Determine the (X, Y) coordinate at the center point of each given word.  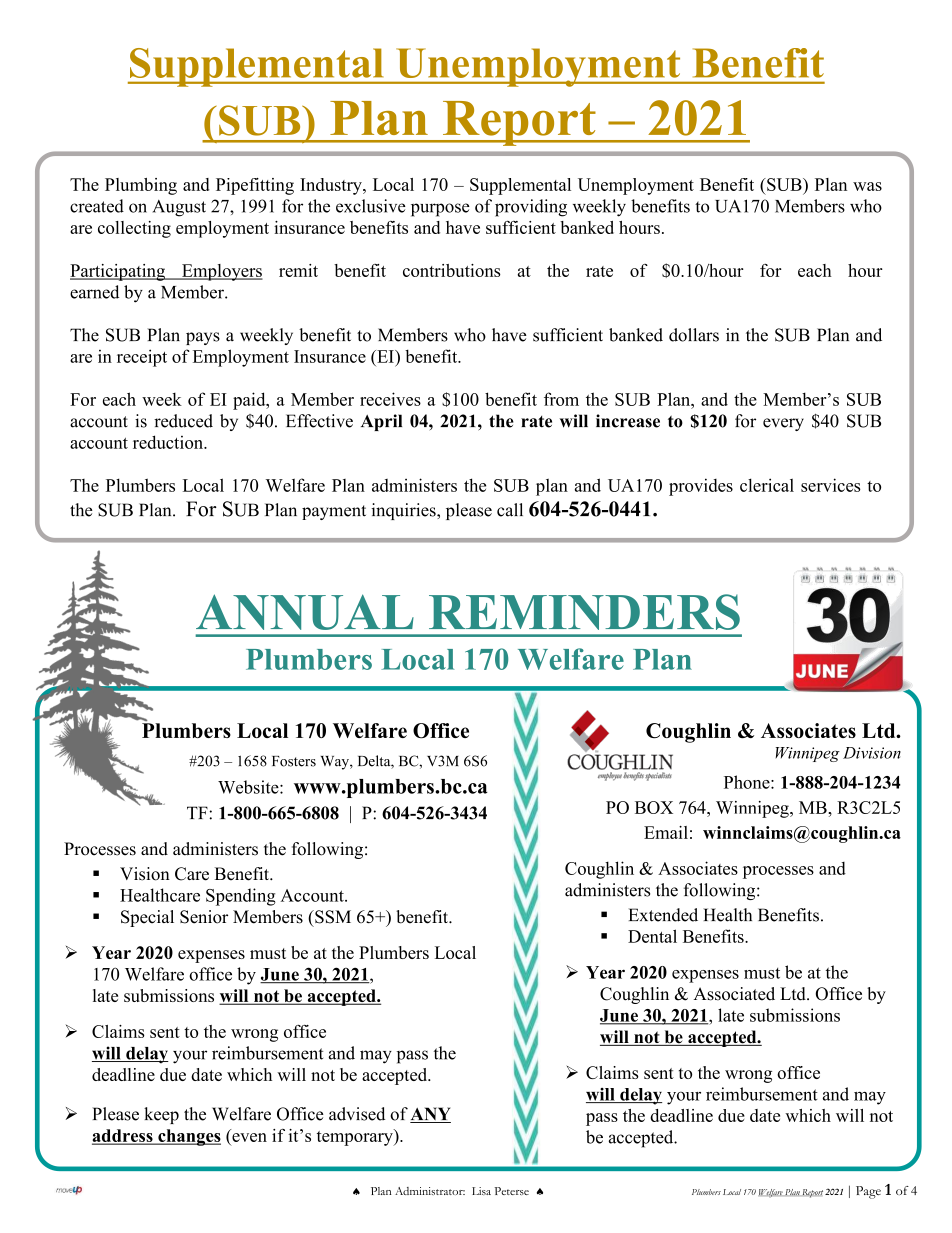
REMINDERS (584, 612)
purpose (440, 210)
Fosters (294, 761)
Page (868, 1192)
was (867, 186)
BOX (654, 807)
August (179, 208)
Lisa (481, 1191)
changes (188, 1137)
